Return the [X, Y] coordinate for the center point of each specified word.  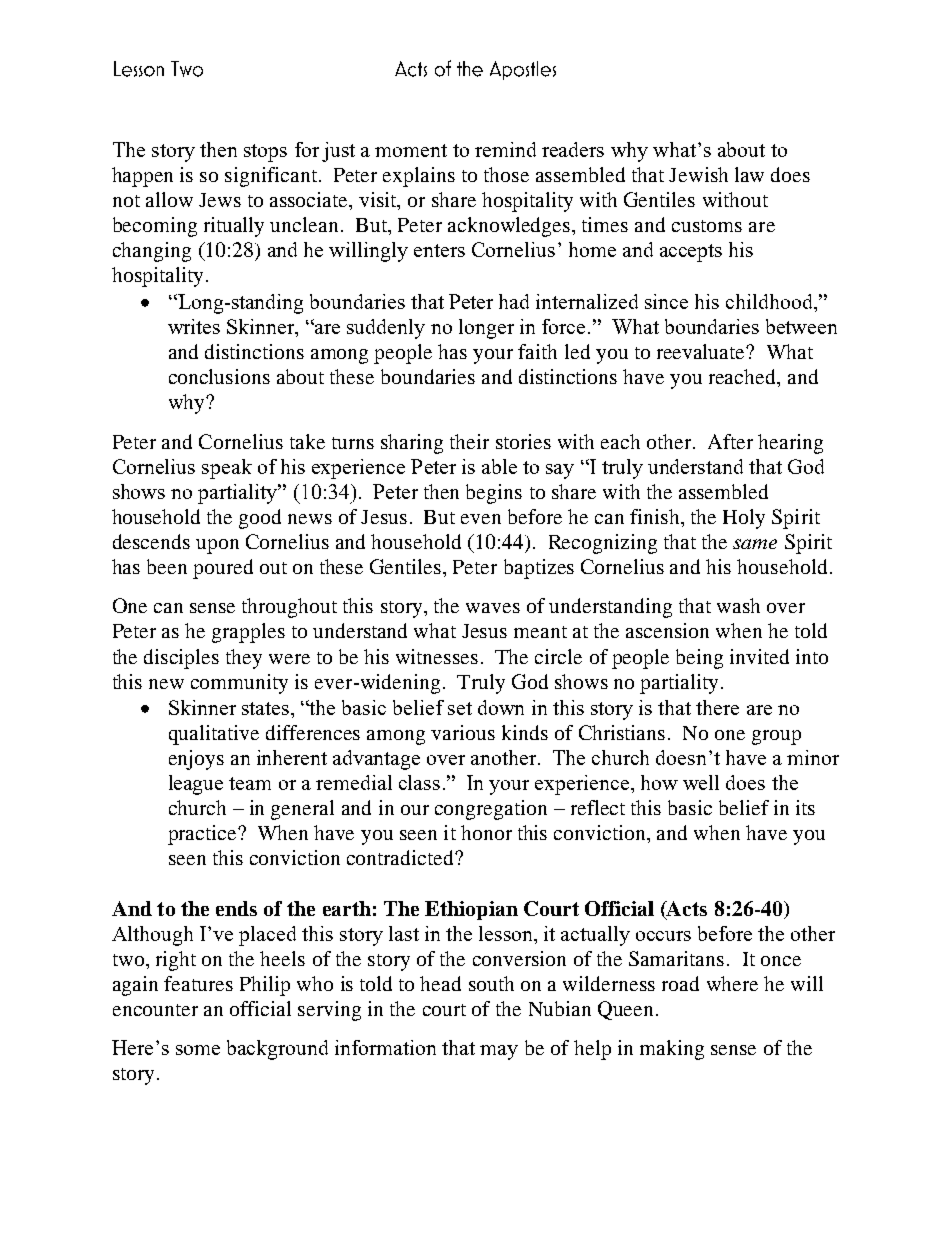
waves [493, 608]
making [672, 1050]
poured [223, 569]
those [506, 174]
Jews [220, 200]
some [198, 1050]
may [499, 1052]
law [749, 174]
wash [738, 605]
